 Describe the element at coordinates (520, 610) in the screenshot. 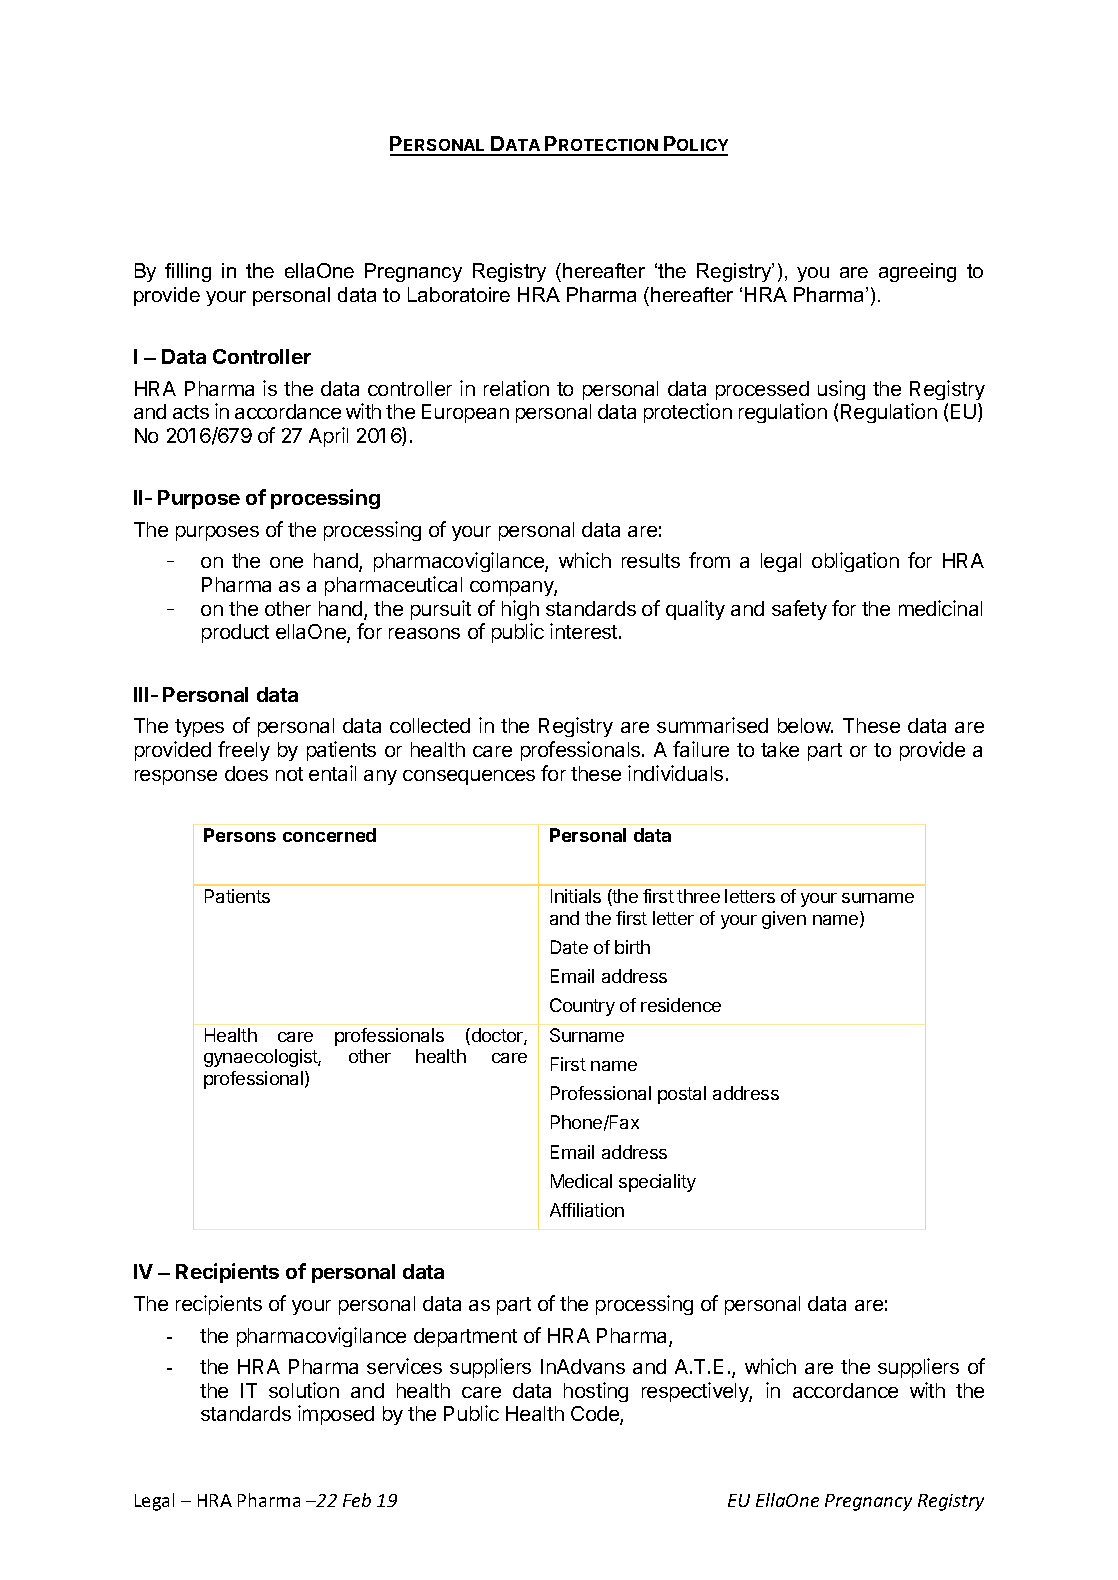

I see `high` at that location.
